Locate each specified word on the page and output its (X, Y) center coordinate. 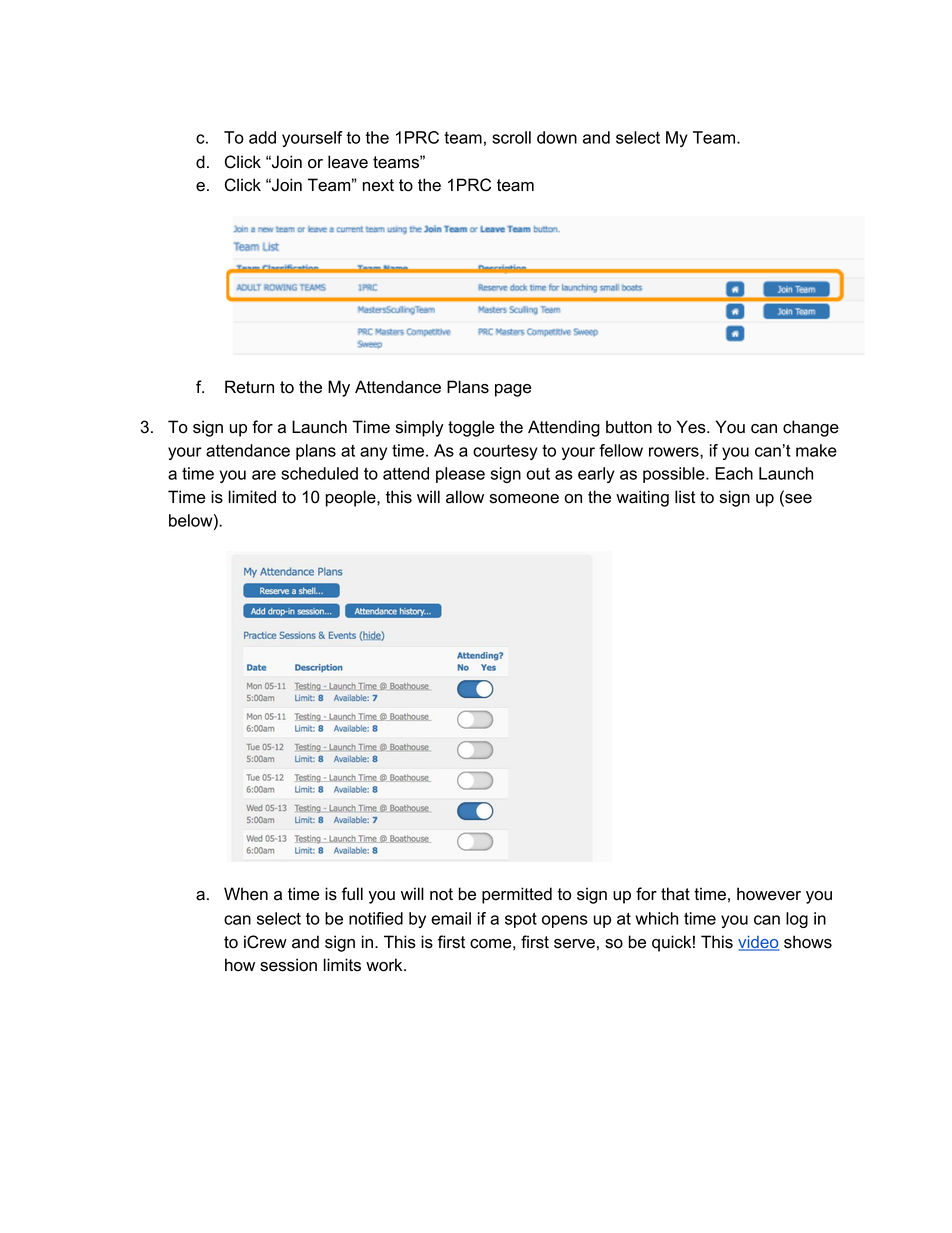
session (288, 965)
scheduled (319, 473)
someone (524, 499)
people (352, 498)
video (758, 943)
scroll (511, 137)
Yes (692, 427)
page (513, 390)
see (797, 500)
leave (348, 162)
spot (521, 920)
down (557, 137)
